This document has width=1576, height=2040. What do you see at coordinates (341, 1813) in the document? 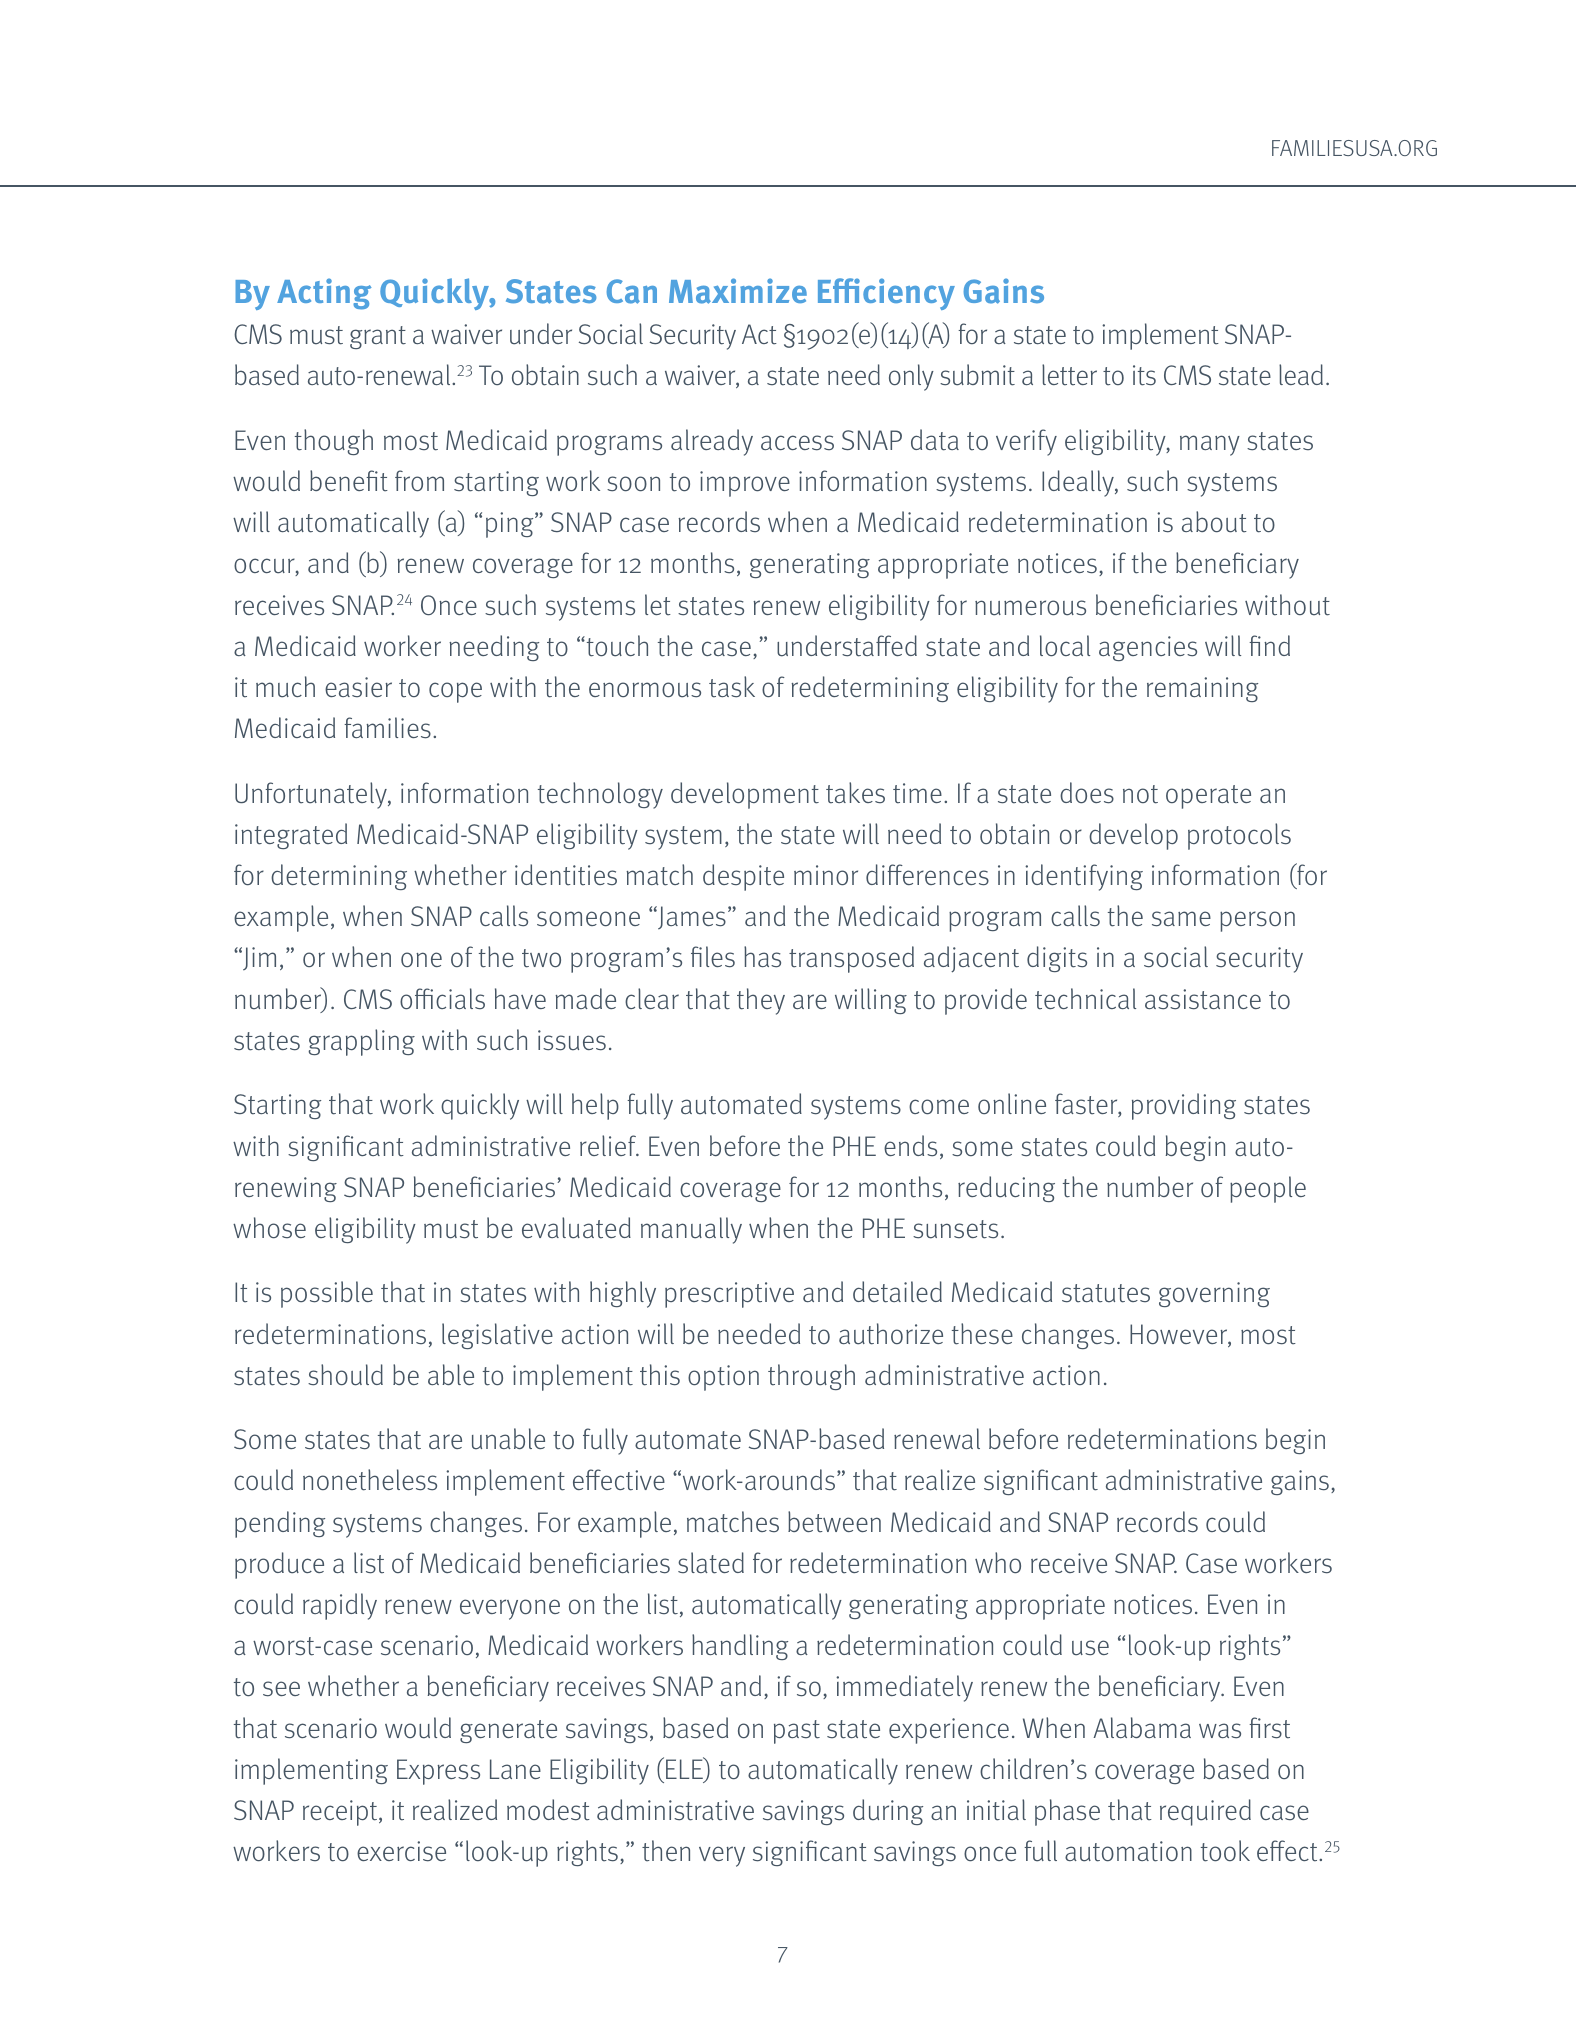
I see `receipt` at bounding box center [341, 1813].
